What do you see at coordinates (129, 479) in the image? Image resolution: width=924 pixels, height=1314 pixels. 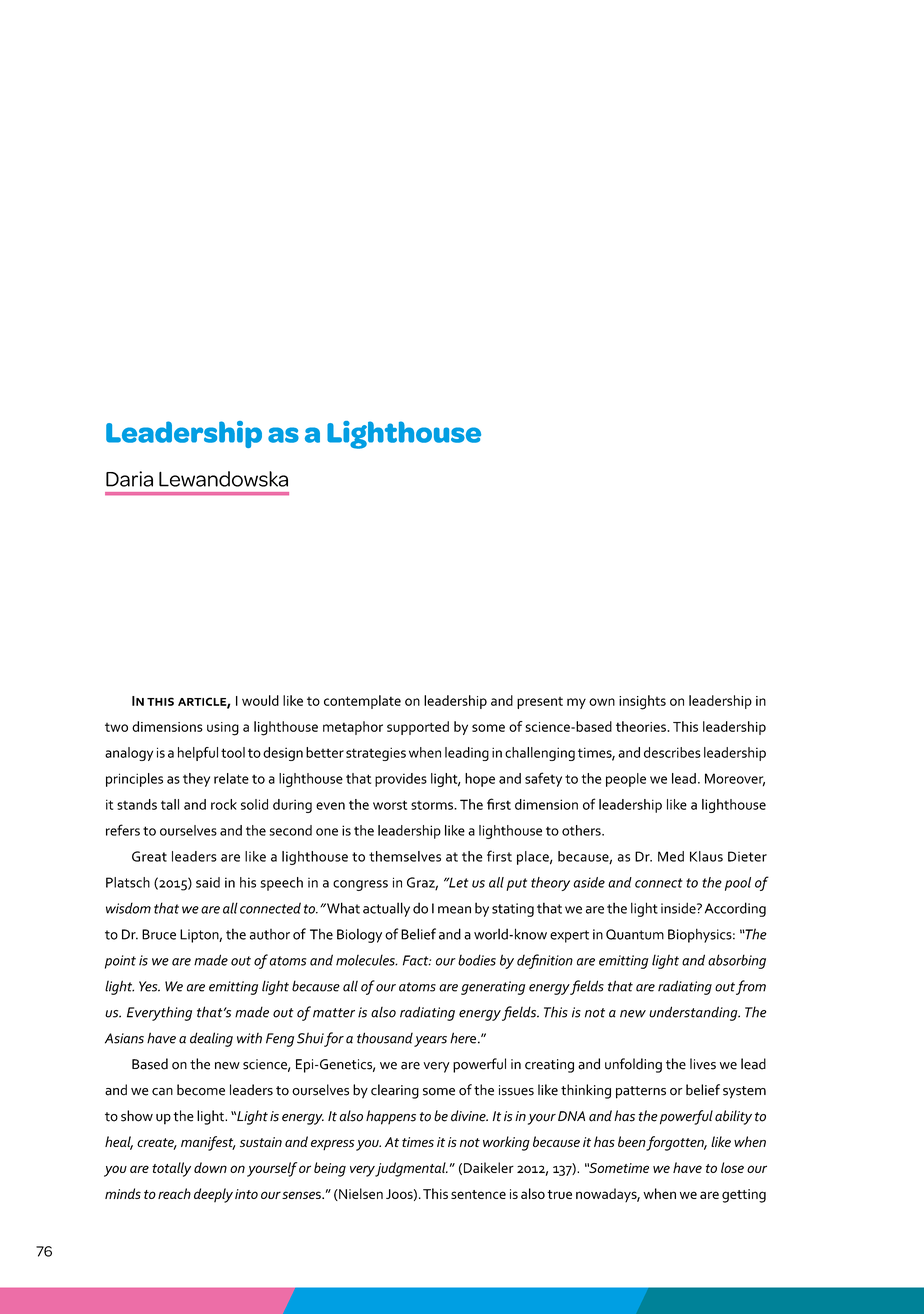 I see `Daria` at bounding box center [129, 479].
